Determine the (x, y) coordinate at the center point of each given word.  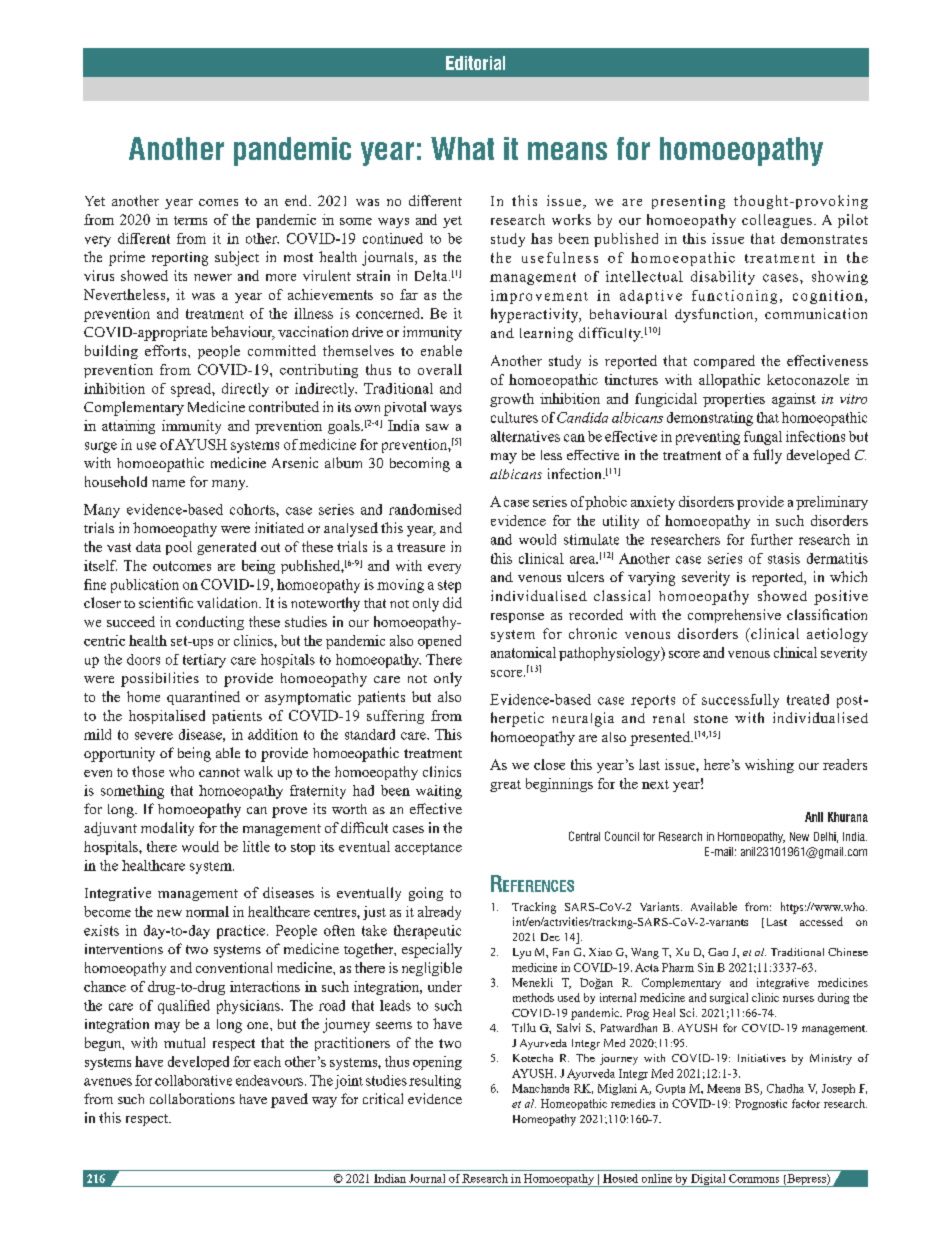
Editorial (475, 63)
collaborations (192, 1098)
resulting (435, 1082)
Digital (708, 1180)
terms (190, 220)
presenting (688, 202)
